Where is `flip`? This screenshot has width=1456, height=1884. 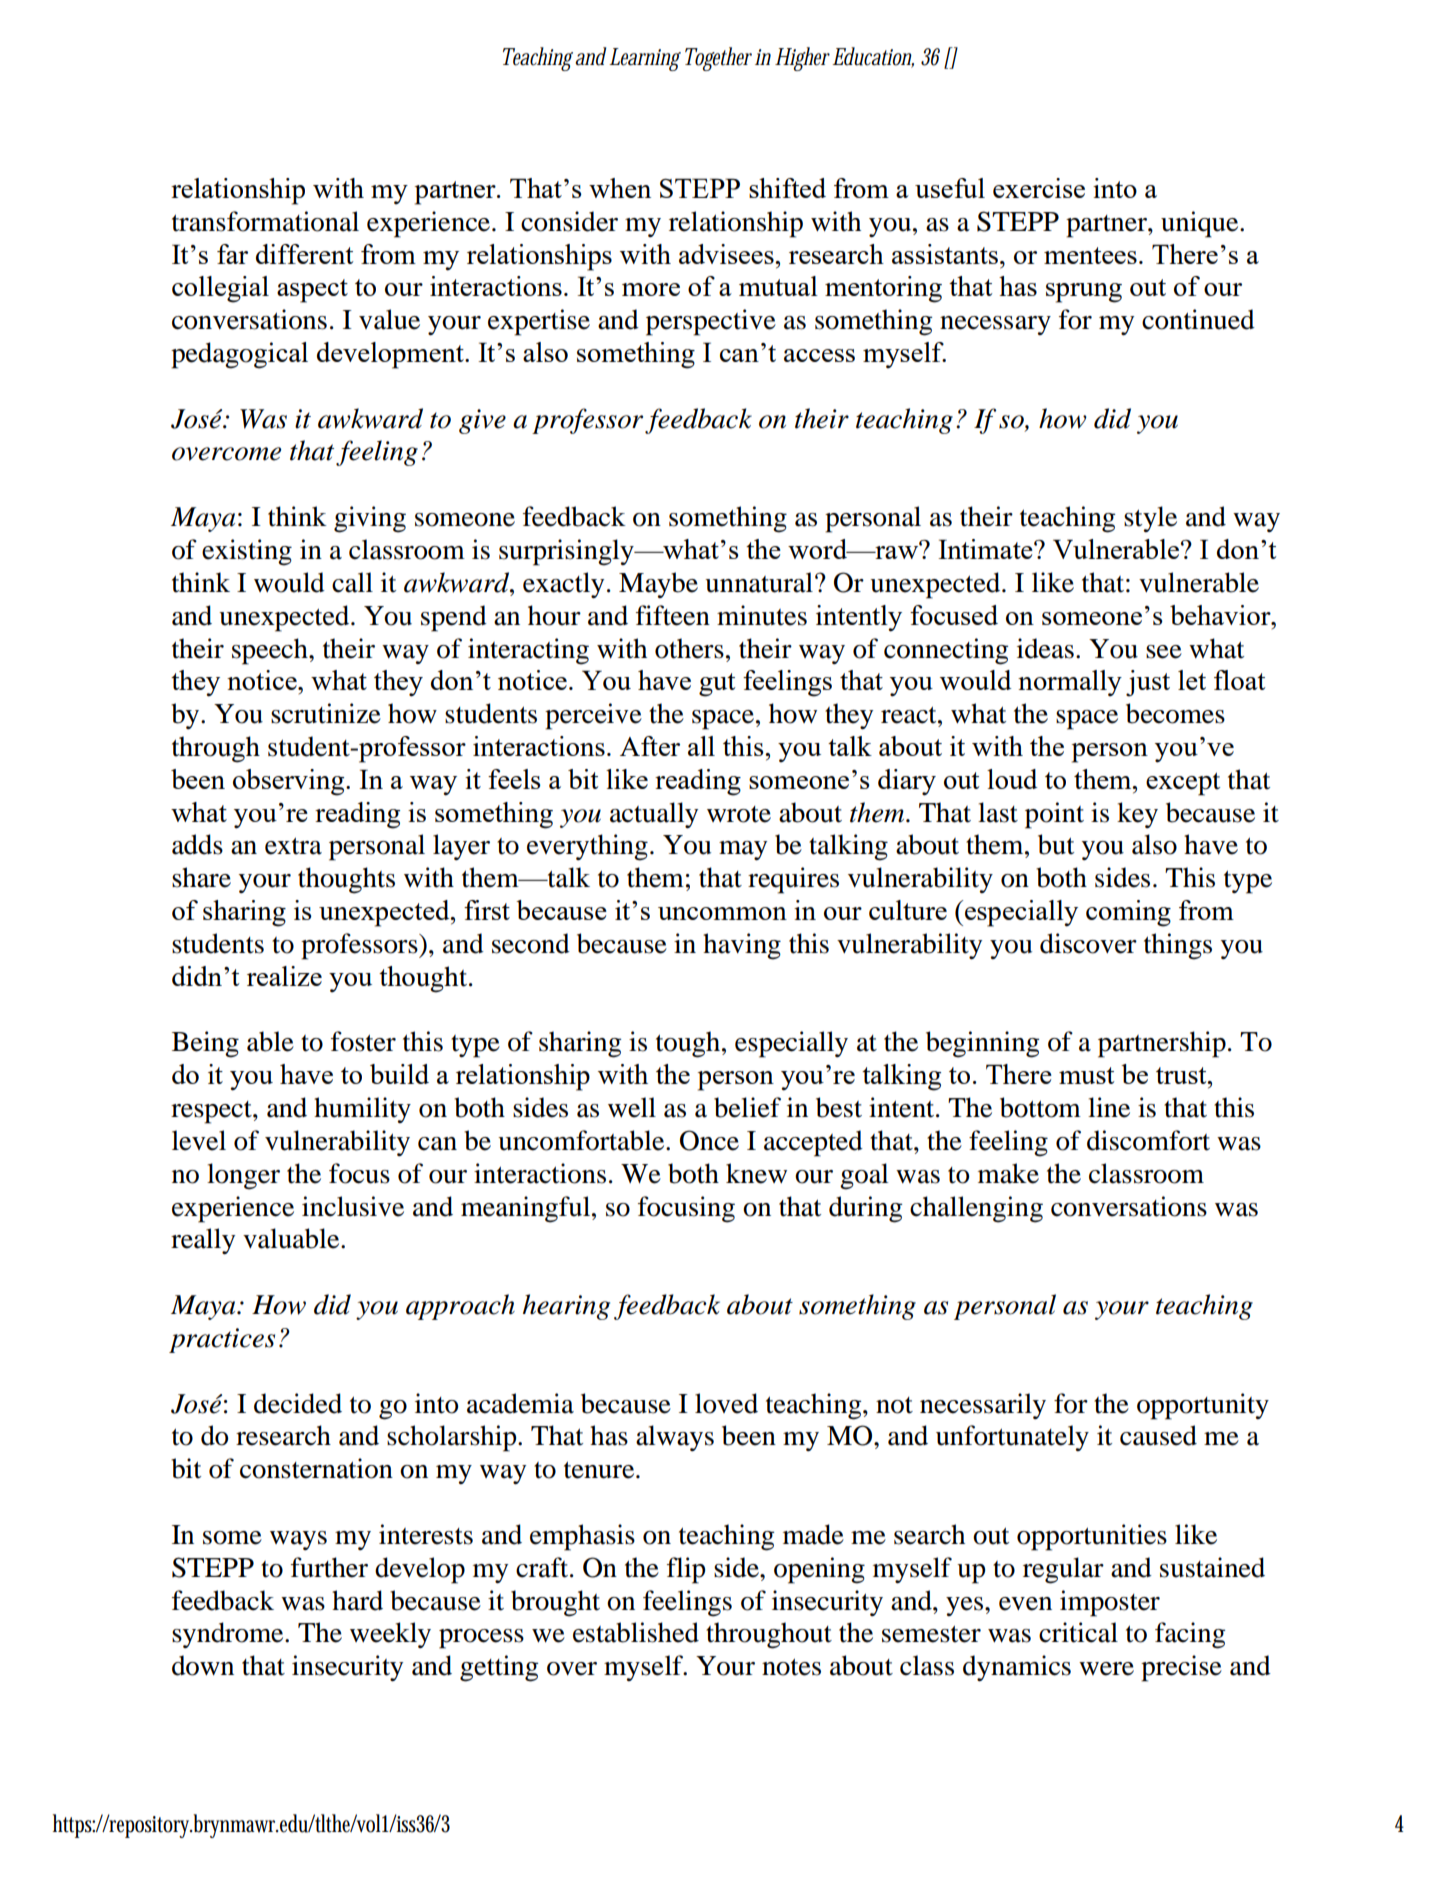 flip is located at coordinates (686, 1570).
